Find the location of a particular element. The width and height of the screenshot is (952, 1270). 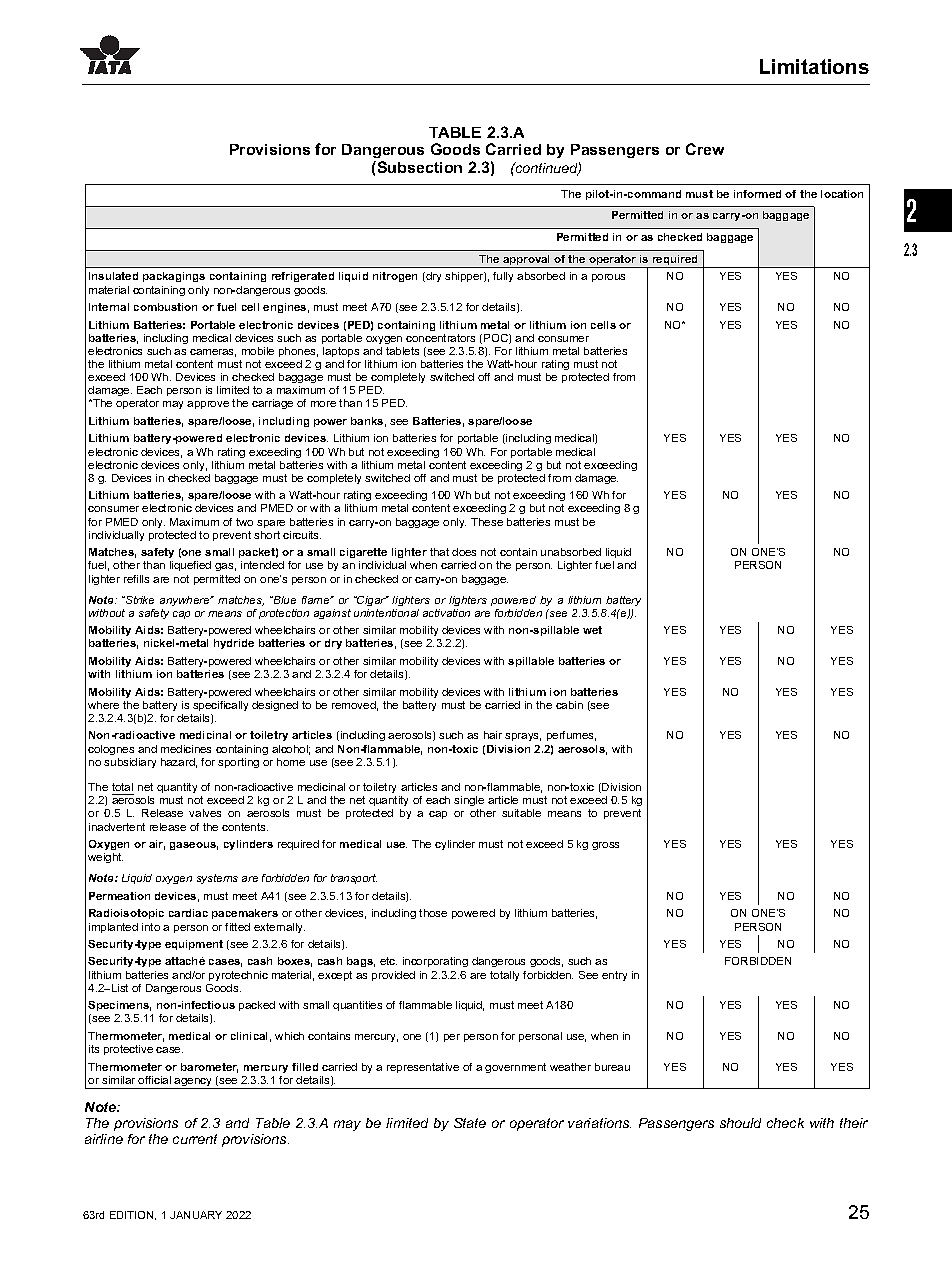

porous is located at coordinates (608, 278).
